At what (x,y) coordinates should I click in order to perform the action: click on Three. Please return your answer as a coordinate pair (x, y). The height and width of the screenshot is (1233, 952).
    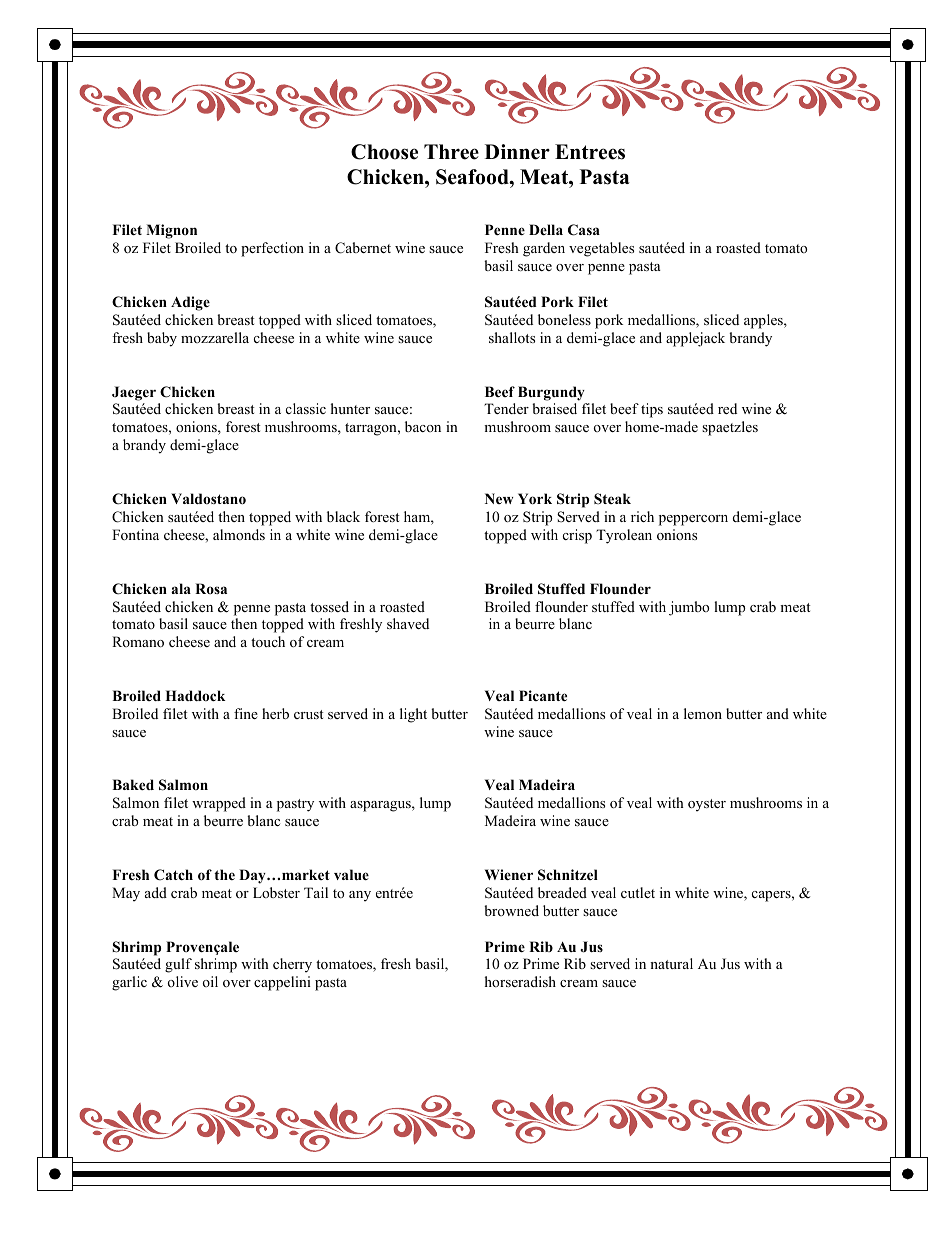
    Looking at the image, I should click on (451, 152).
